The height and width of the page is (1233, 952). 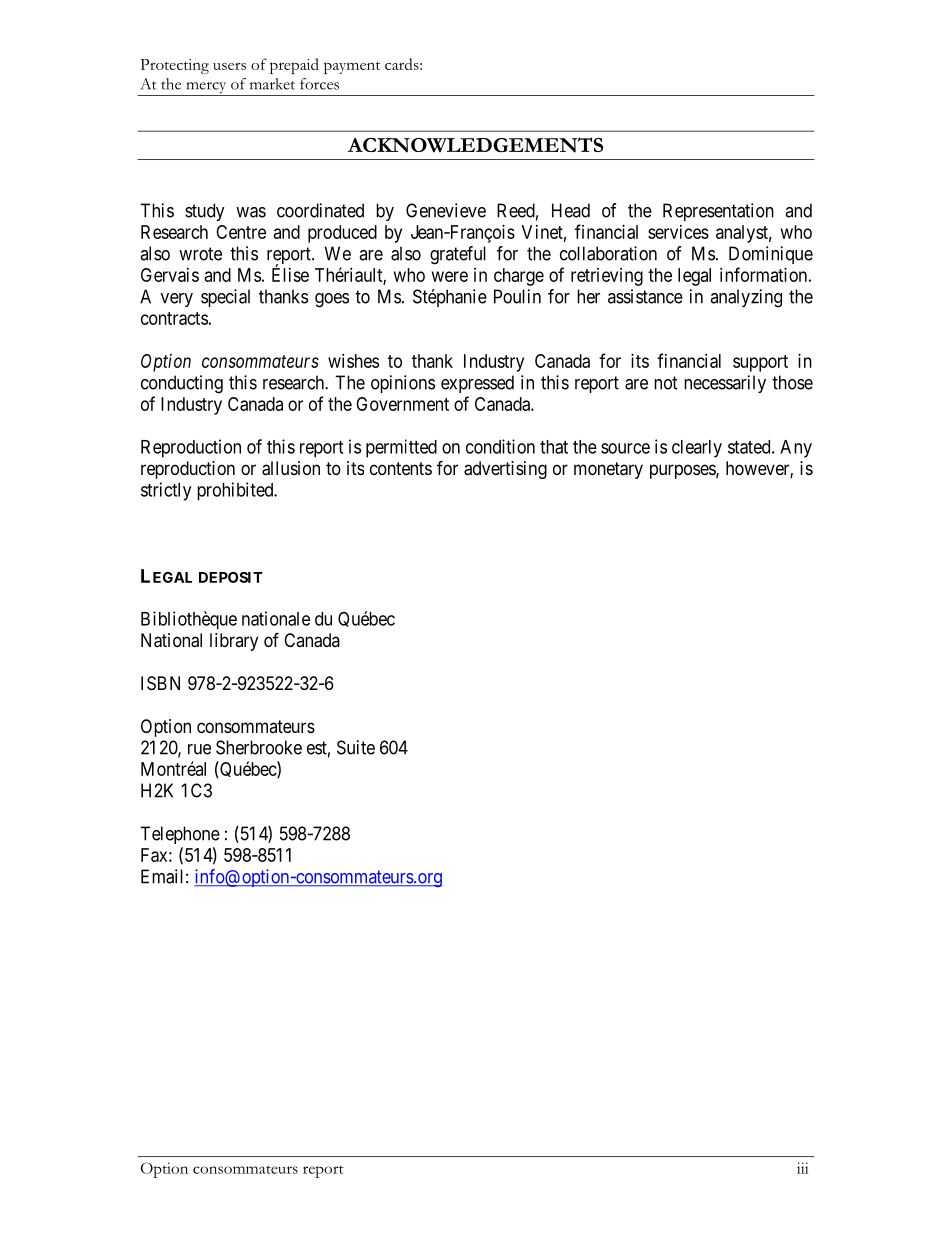 I want to click on expressed, so click(x=477, y=384).
